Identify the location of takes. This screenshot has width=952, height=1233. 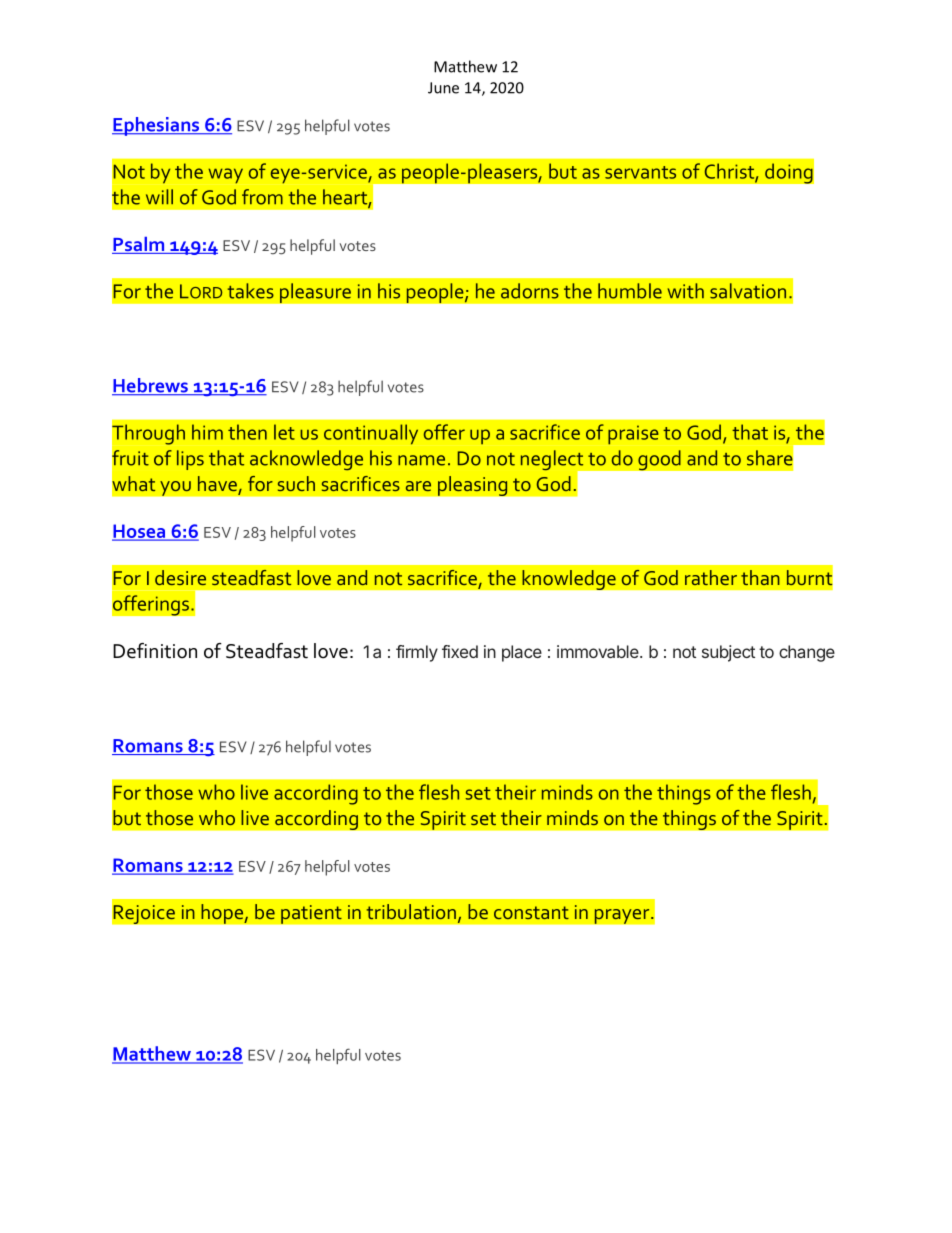
(251, 291).
